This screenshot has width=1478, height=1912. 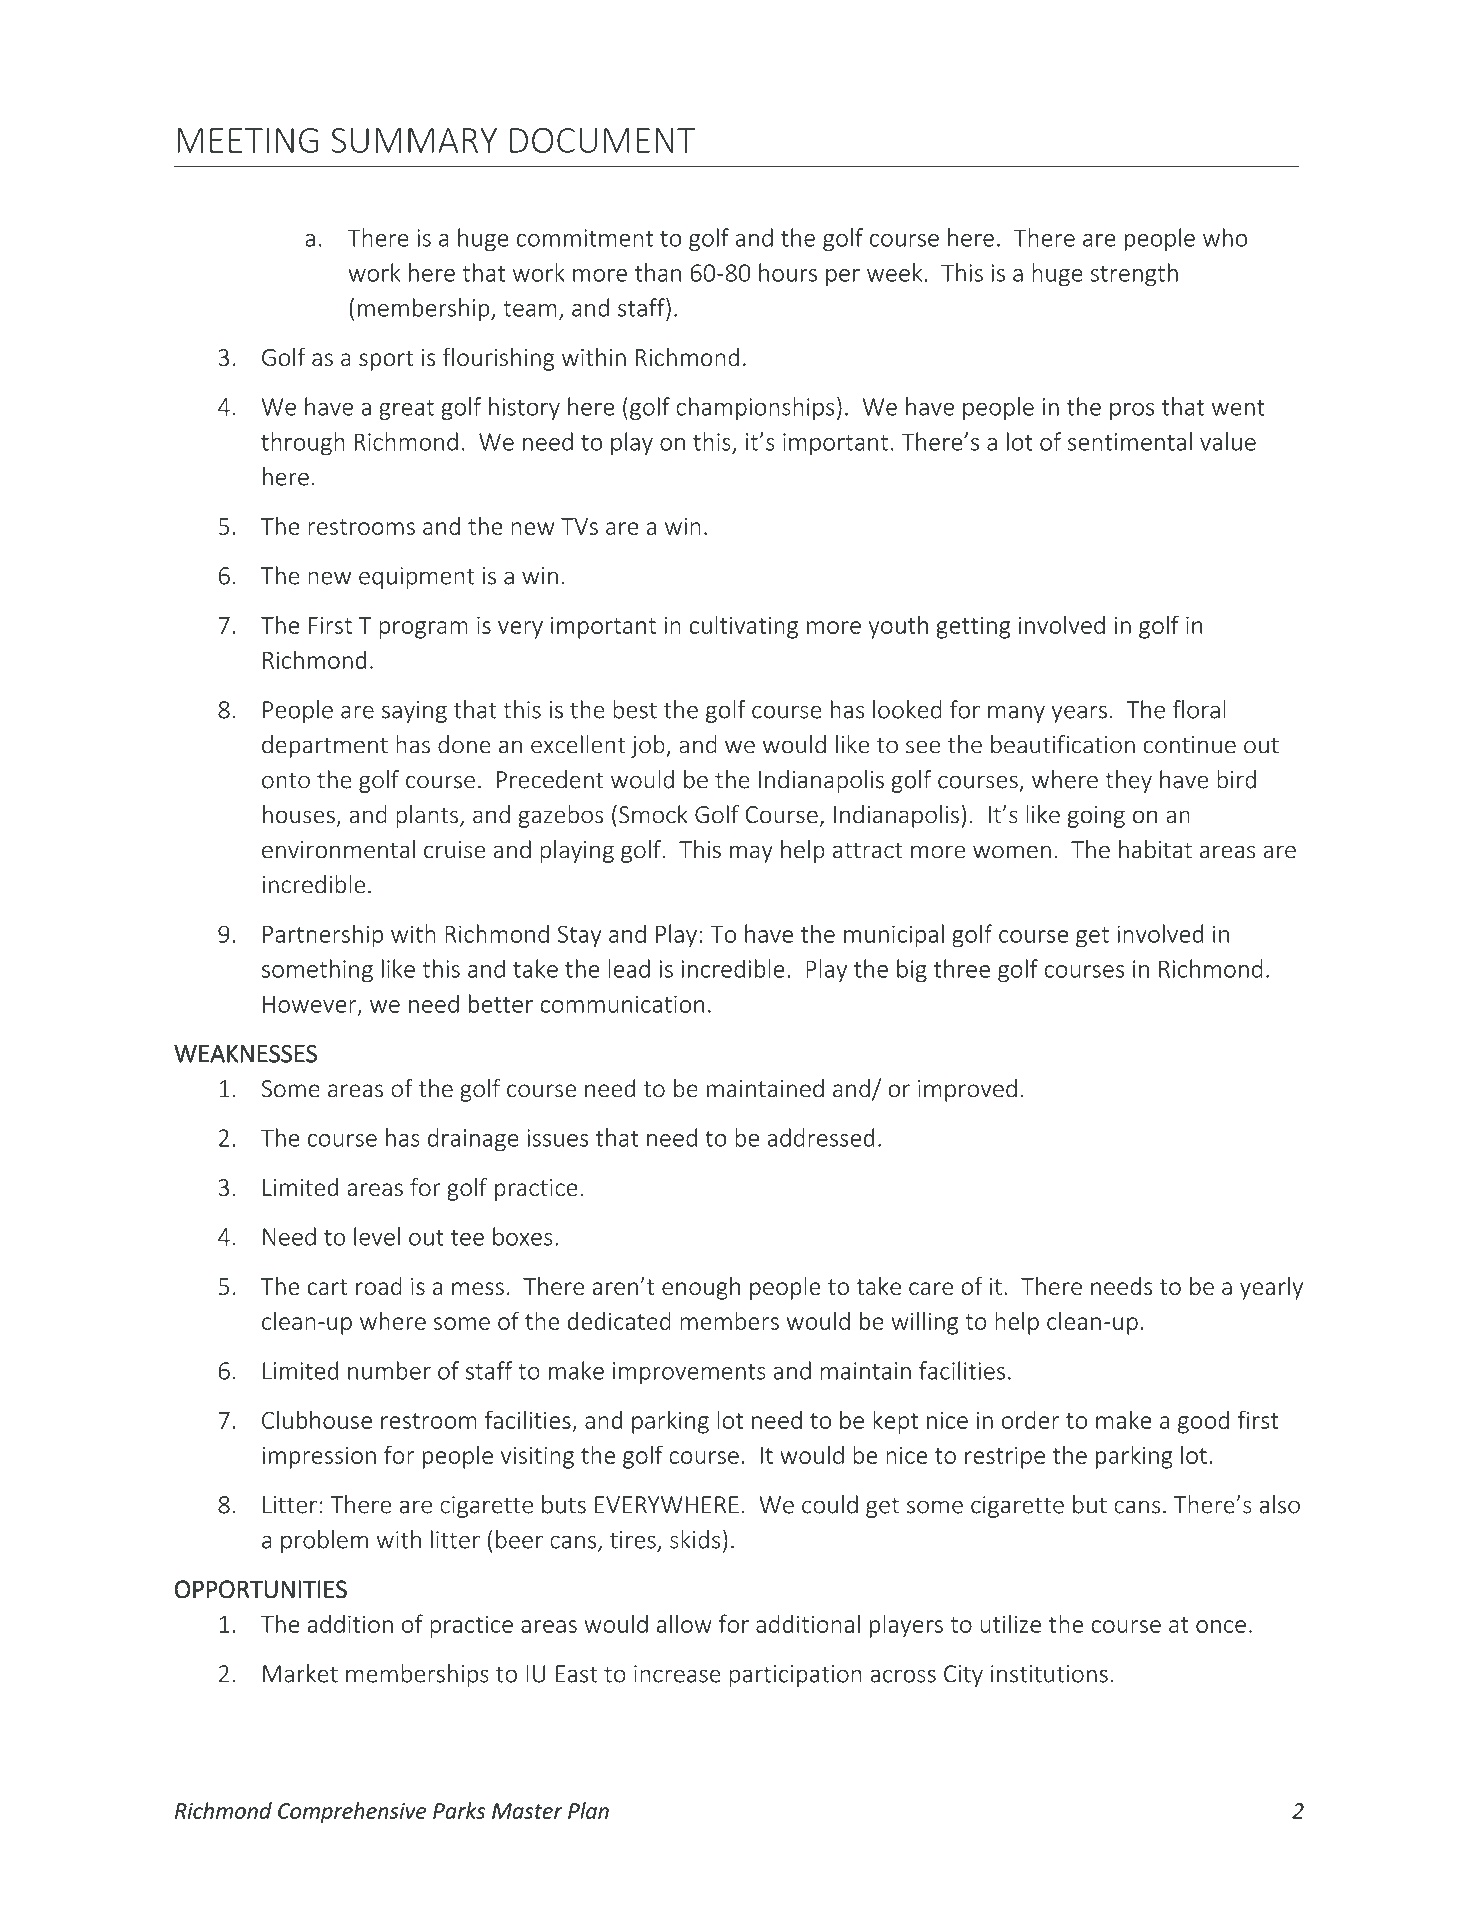 I want to click on Partnership, so click(x=323, y=936).
